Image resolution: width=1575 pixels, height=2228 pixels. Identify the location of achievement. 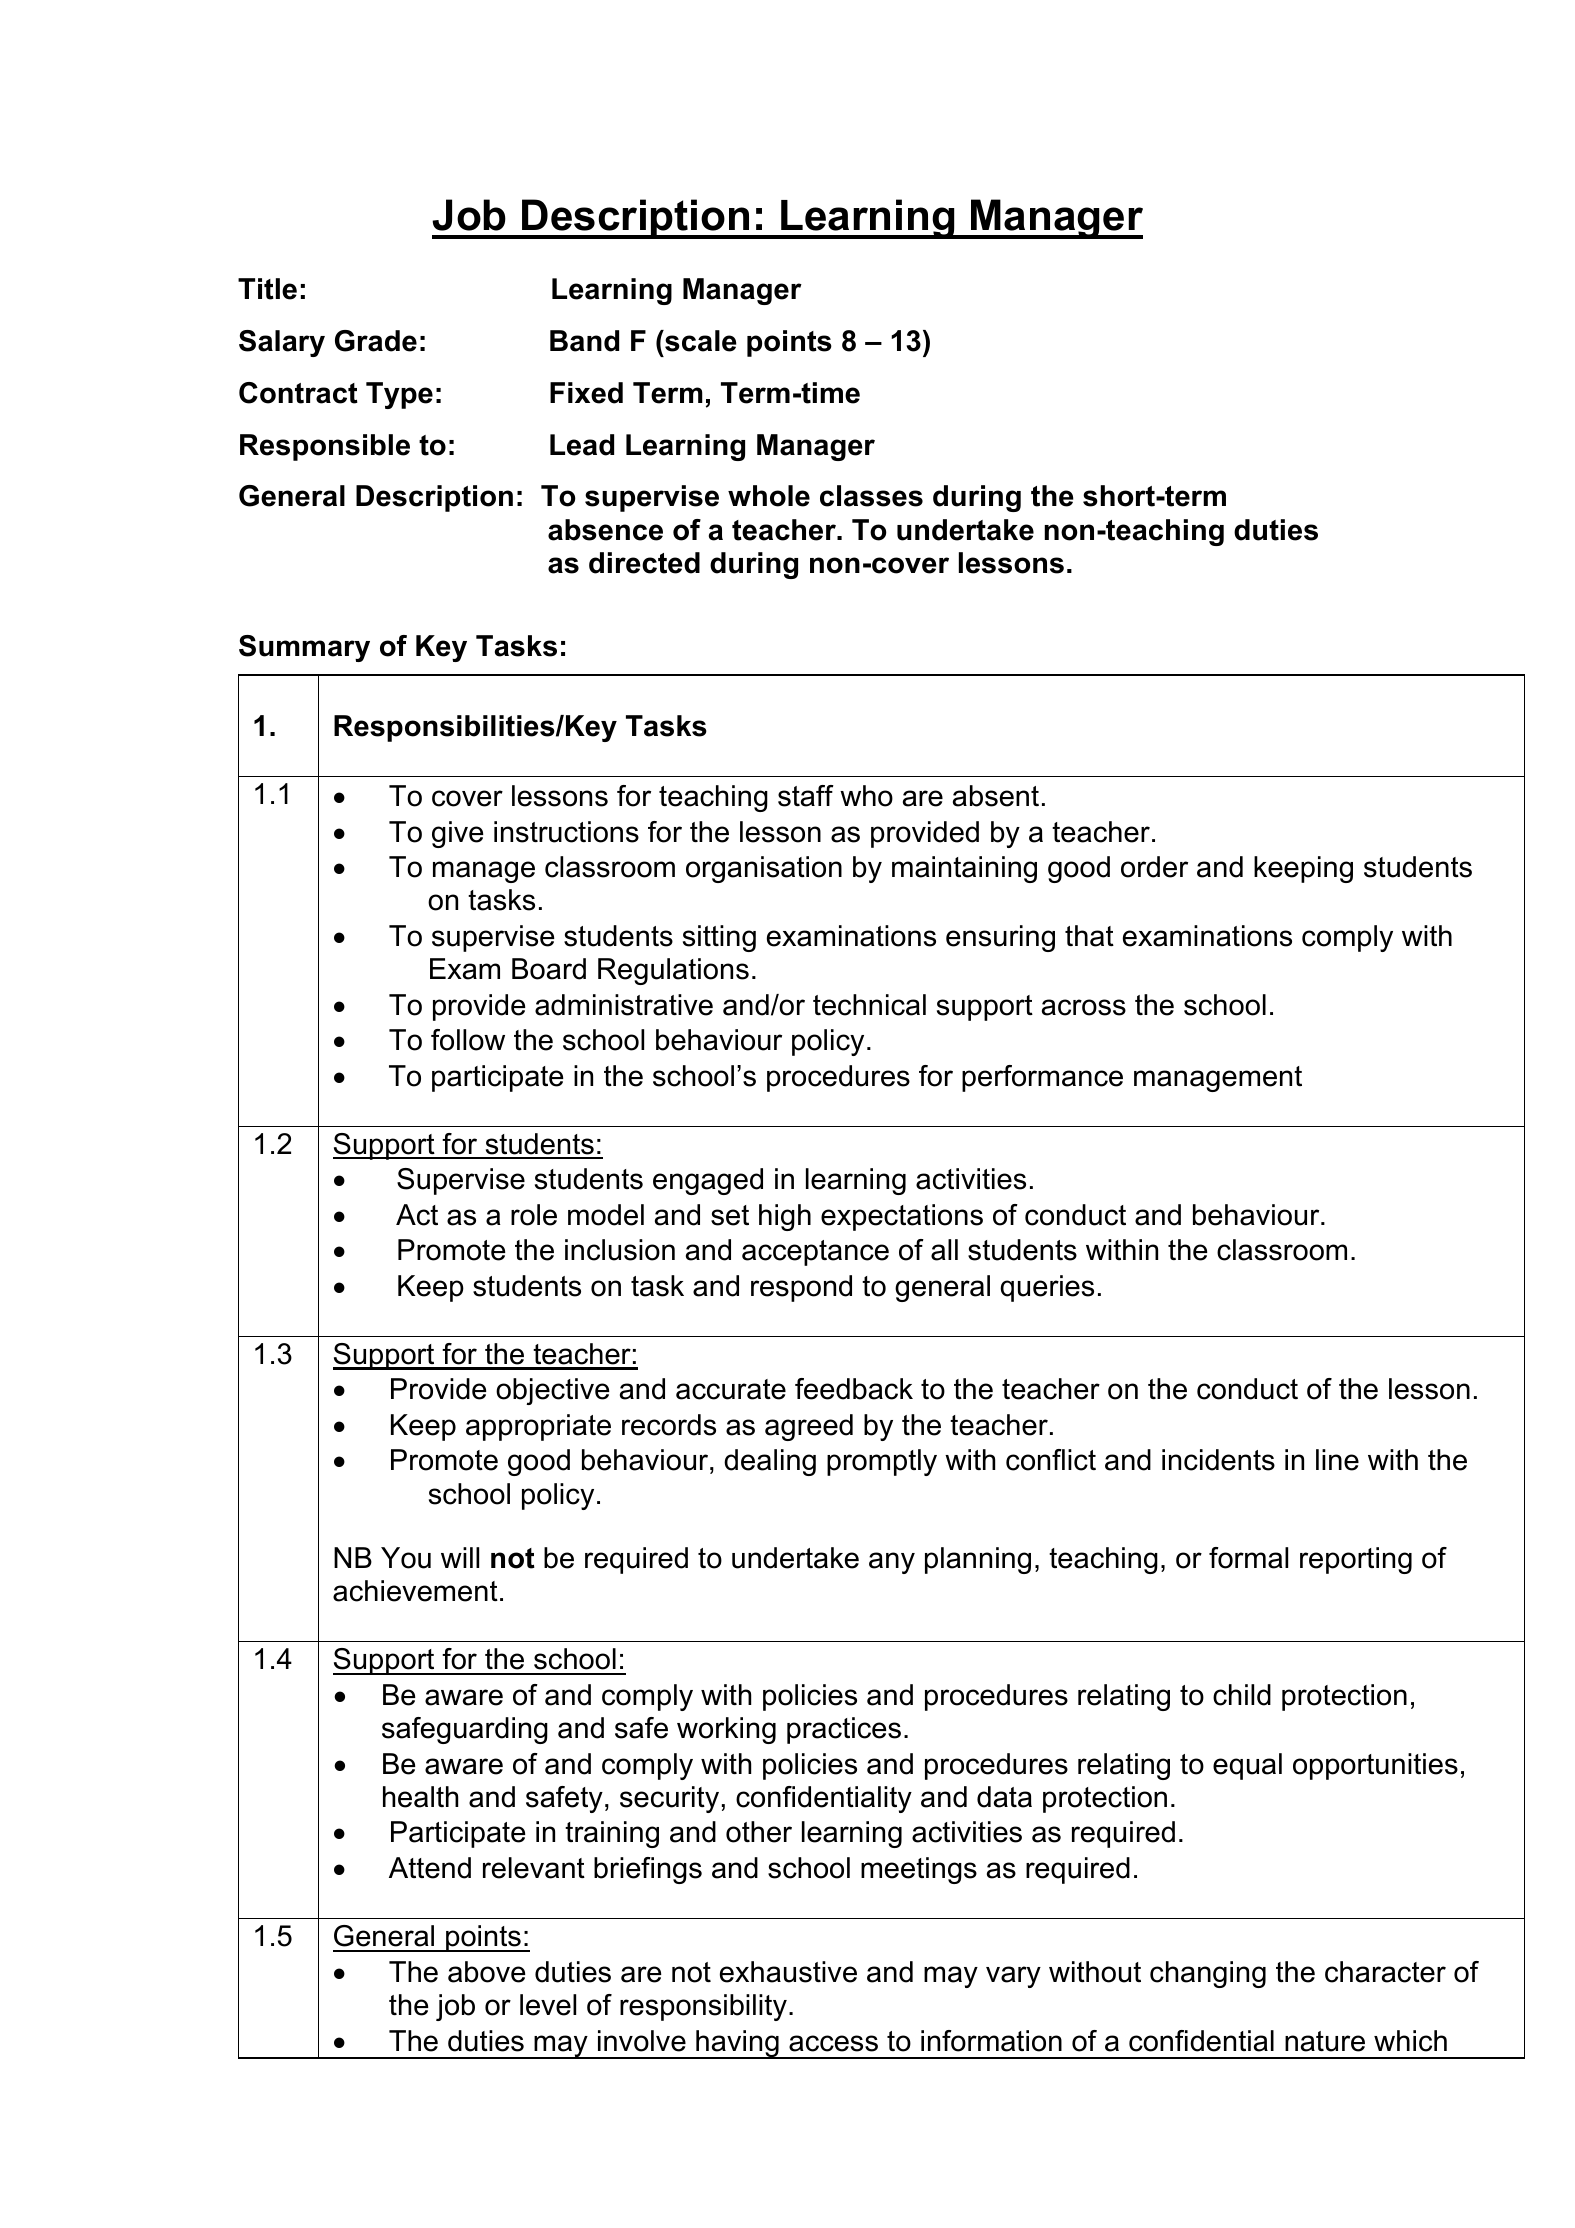
(415, 1591).
